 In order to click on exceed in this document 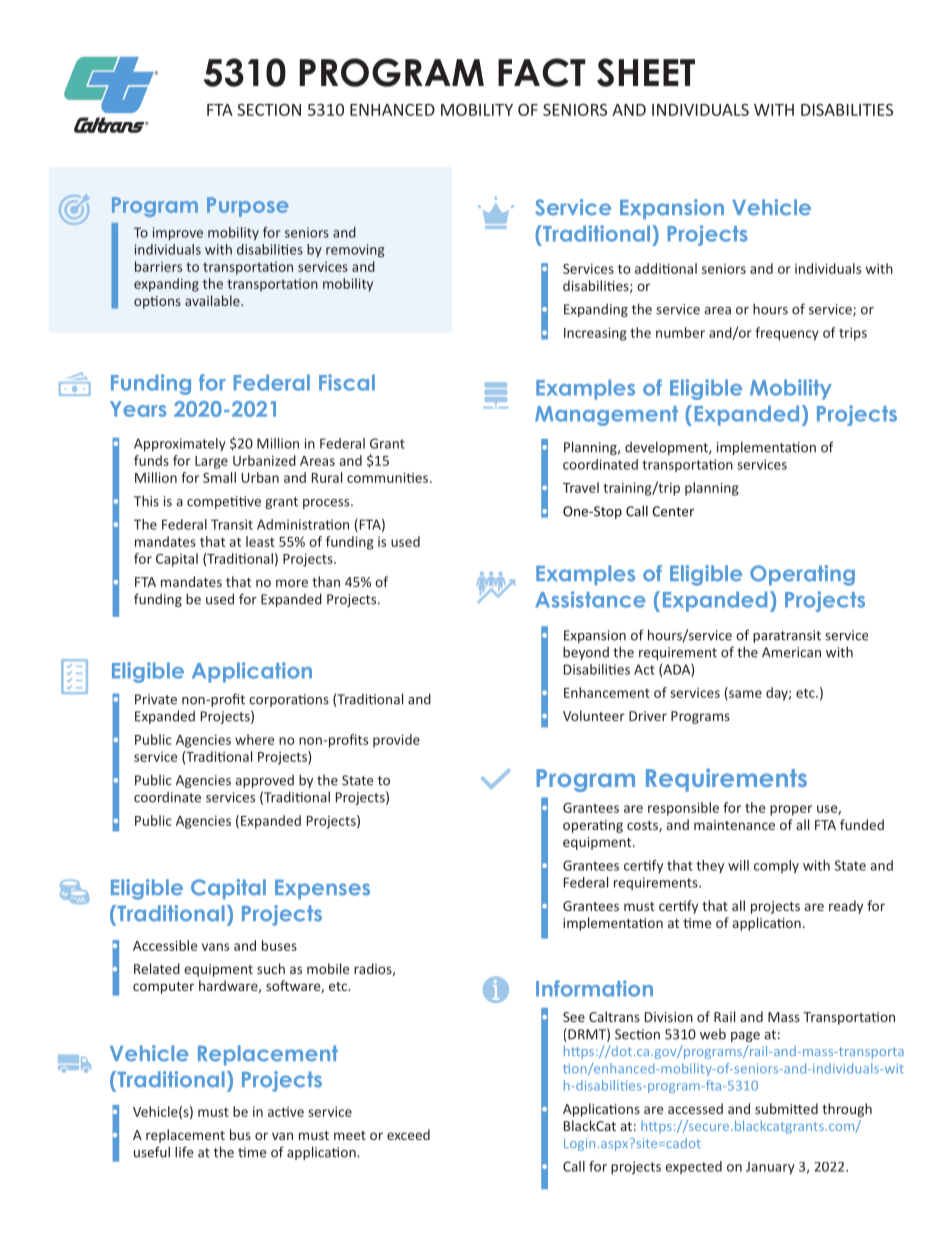, I will do `click(408, 1134)`.
